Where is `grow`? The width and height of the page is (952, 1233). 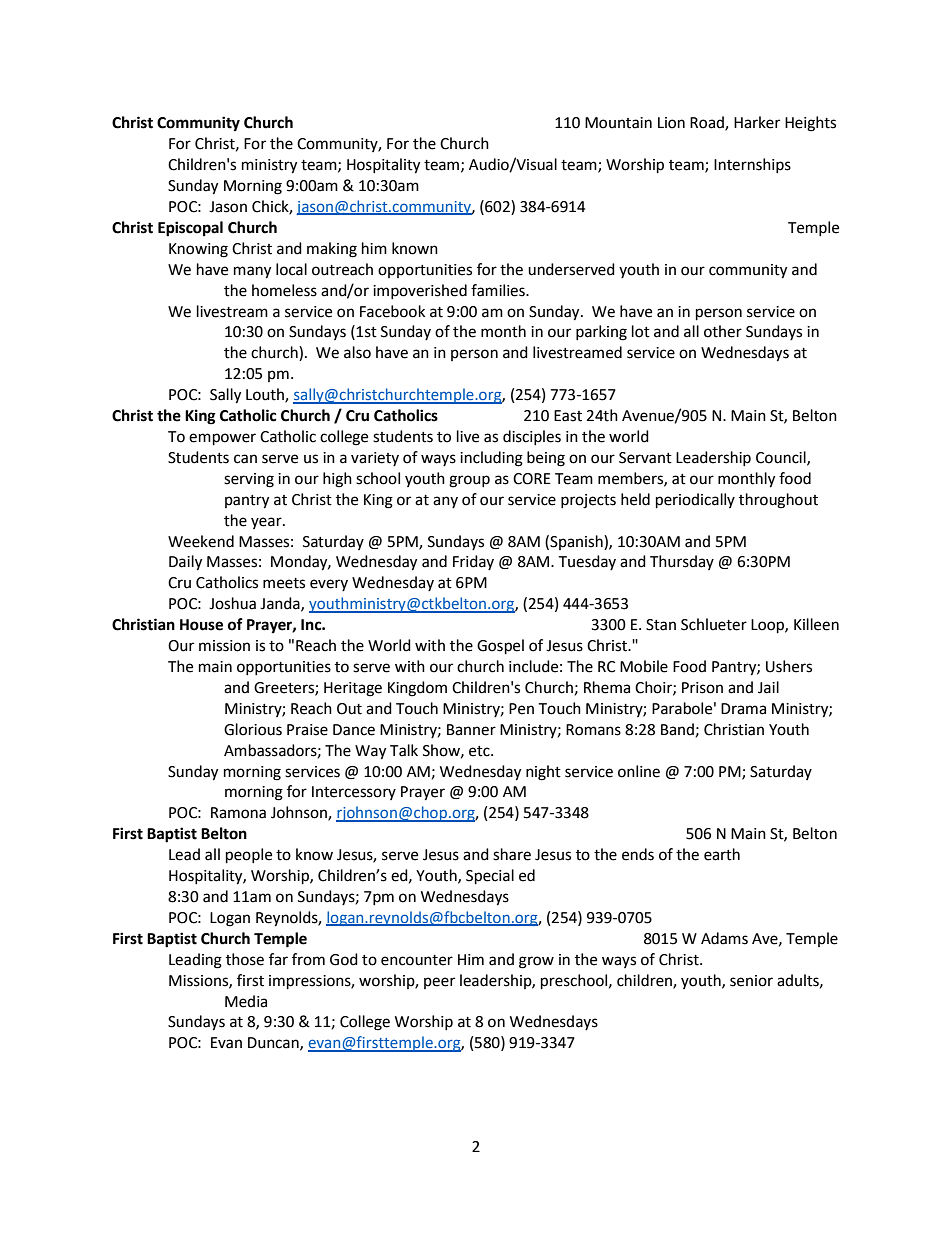 grow is located at coordinates (536, 962).
